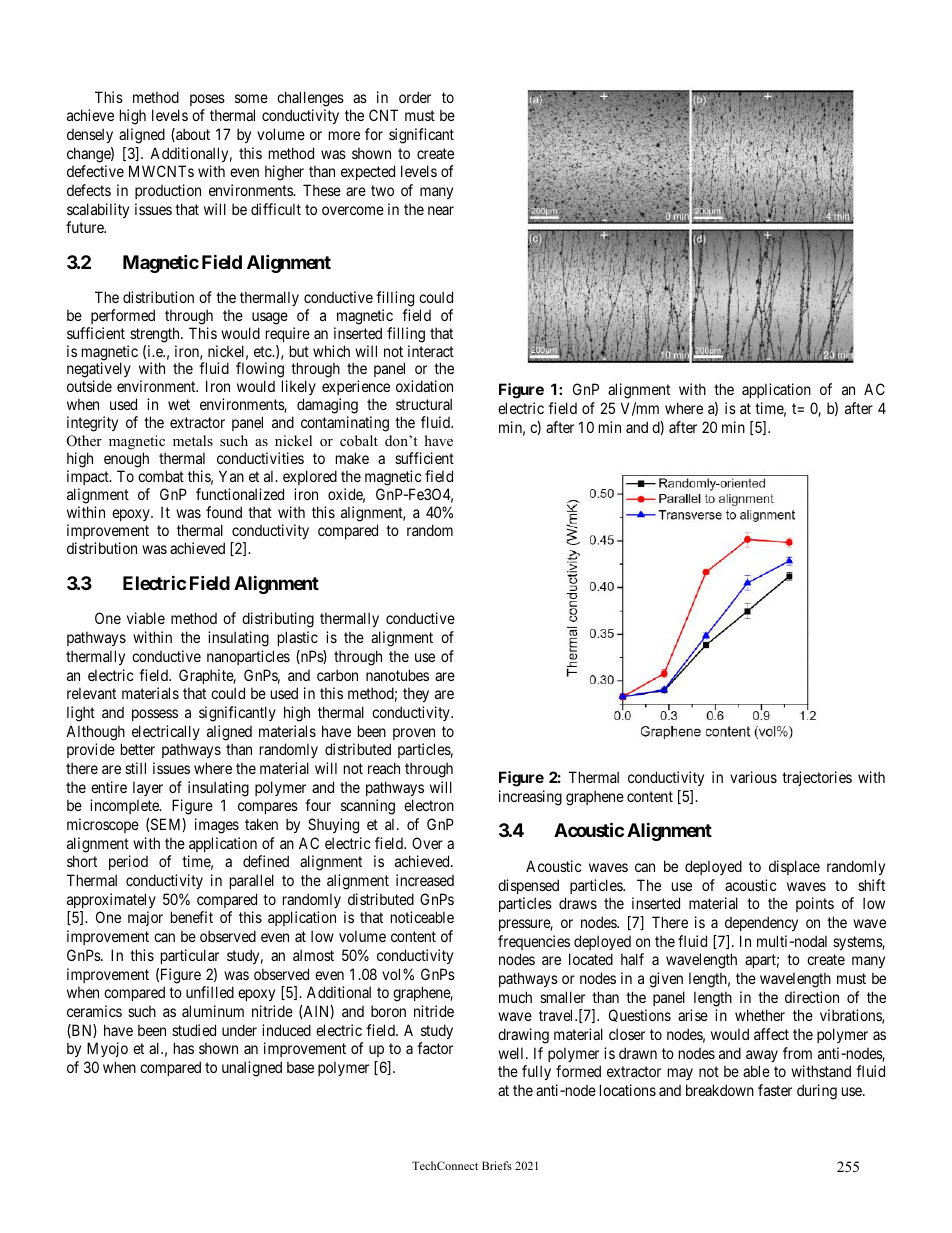  Describe the element at coordinates (397, 675) in the screenshot. I see `nanotubes` at that location.
